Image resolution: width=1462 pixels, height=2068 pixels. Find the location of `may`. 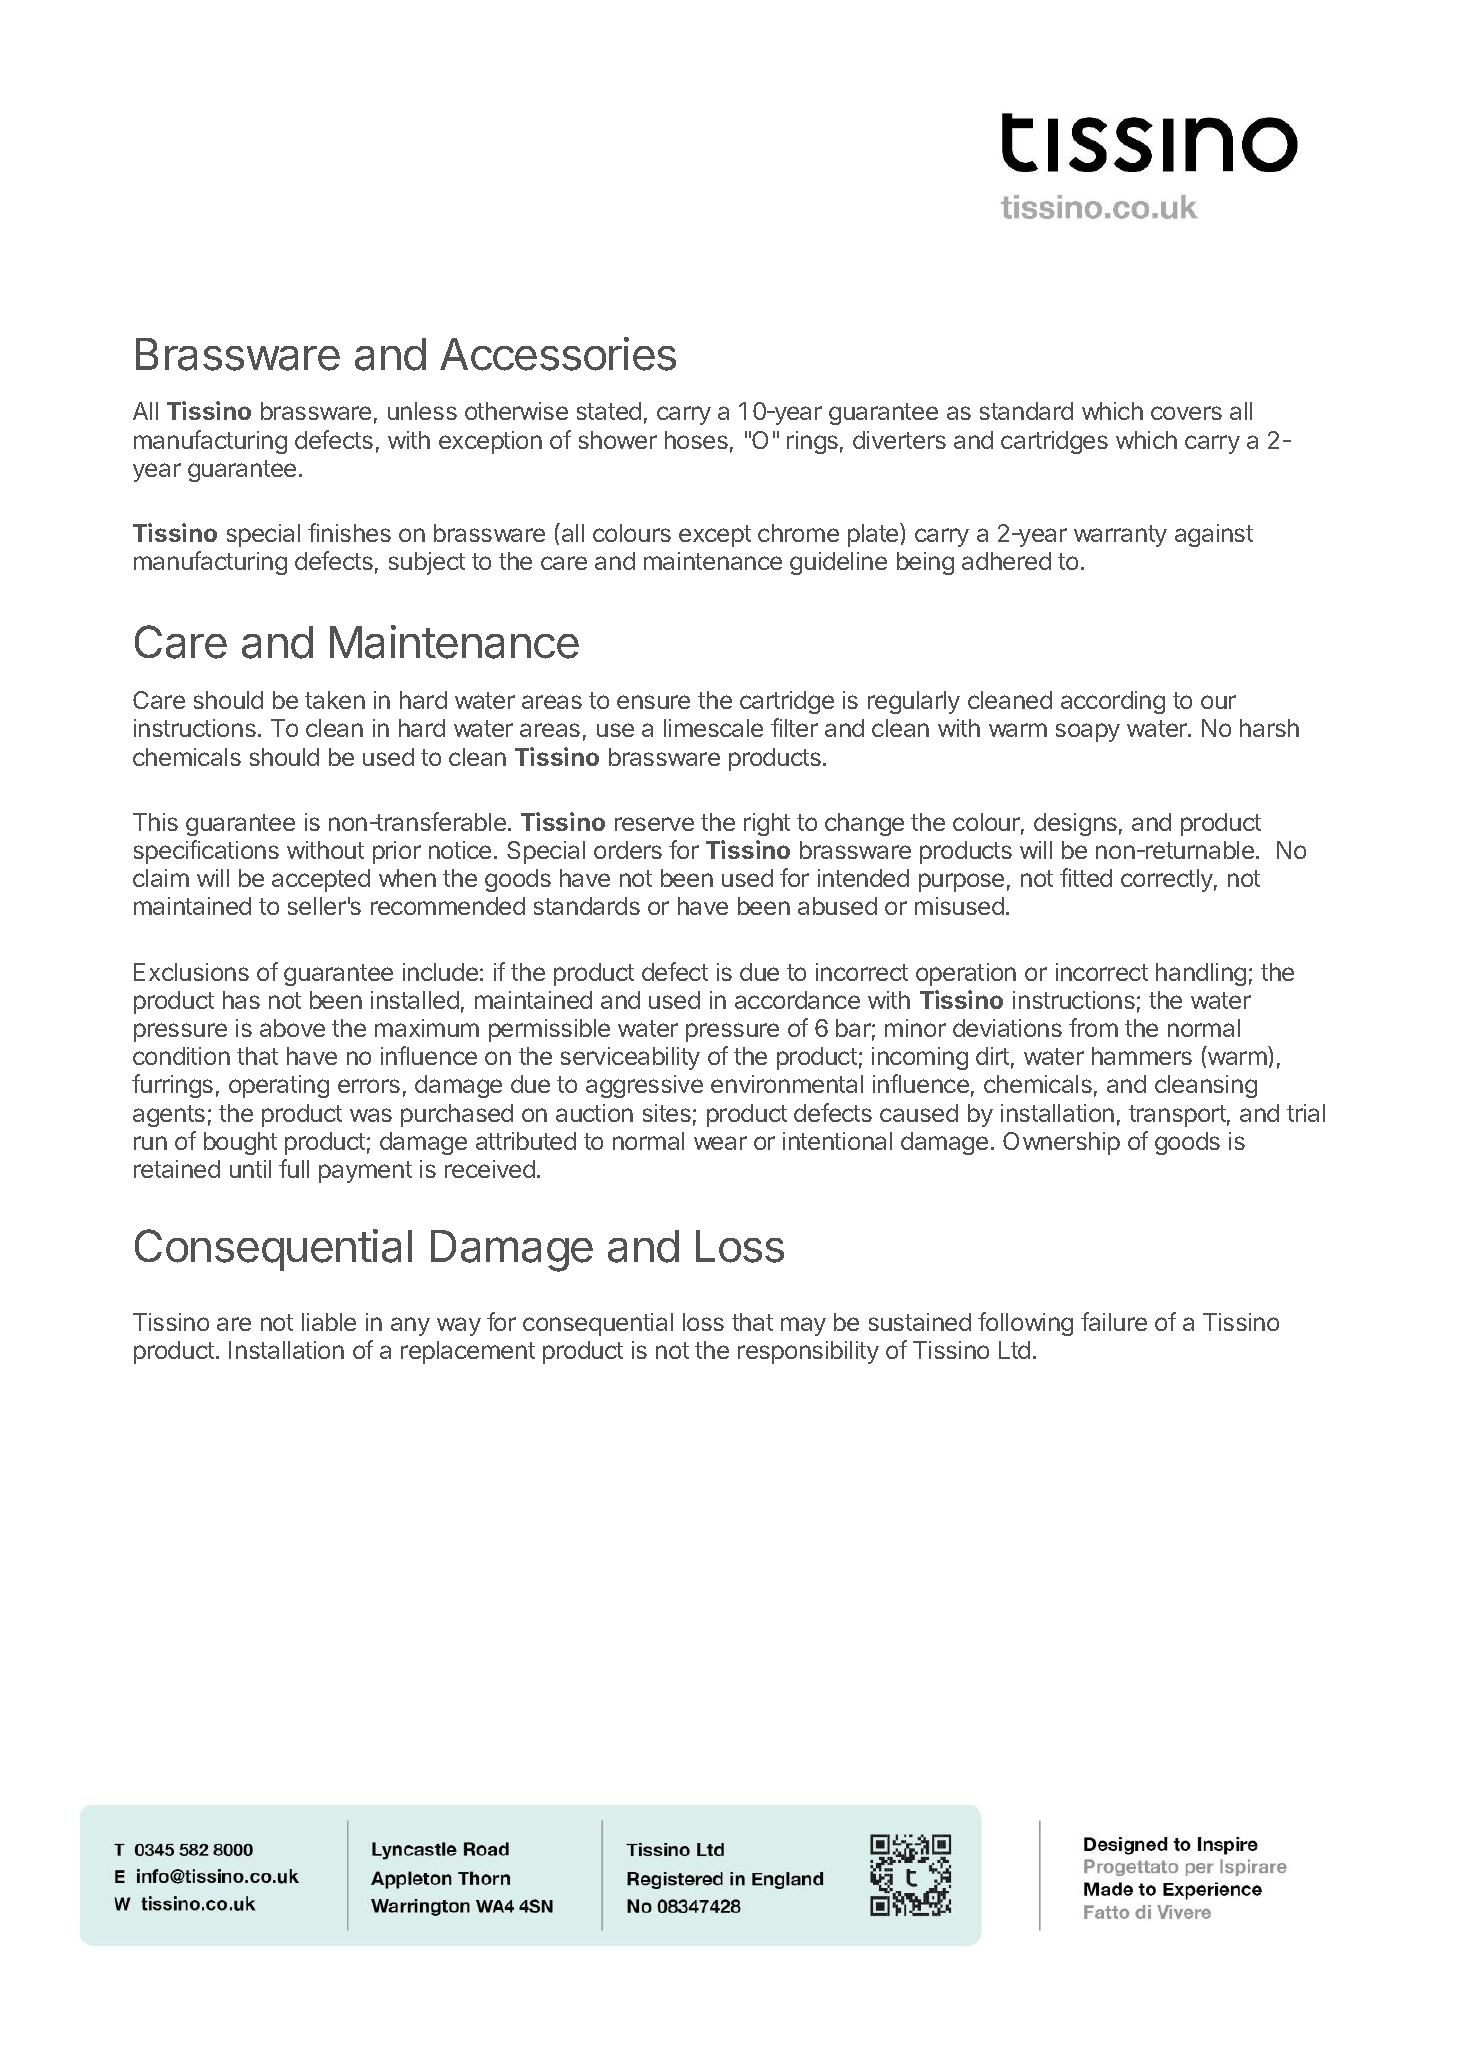

may is located at coordinates (803, 1326).
